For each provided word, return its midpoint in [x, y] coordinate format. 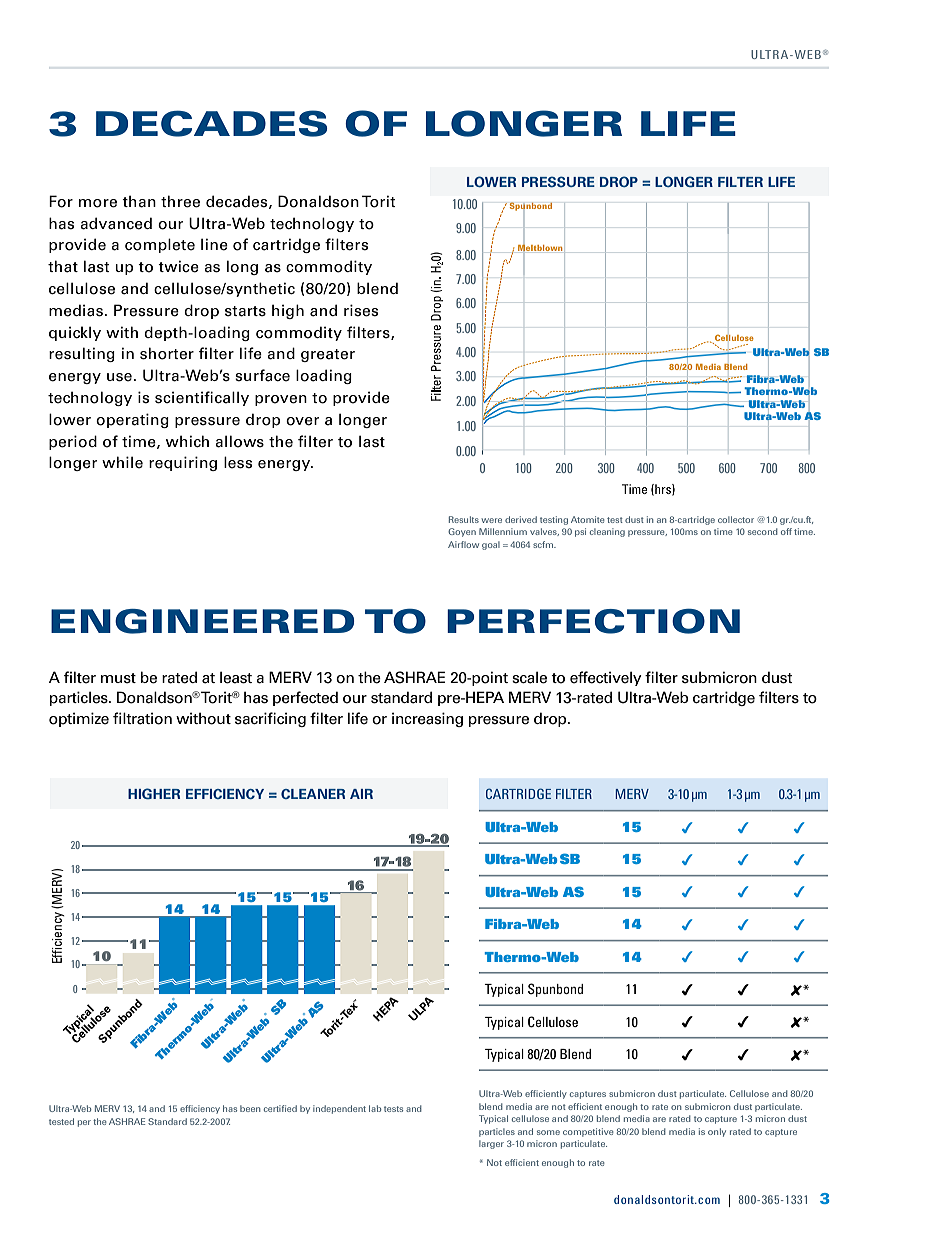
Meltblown [540, 248]
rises [361, 310]
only [717, 1132]
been [250, 1108]
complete [160, 245]
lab [375, 1108]
